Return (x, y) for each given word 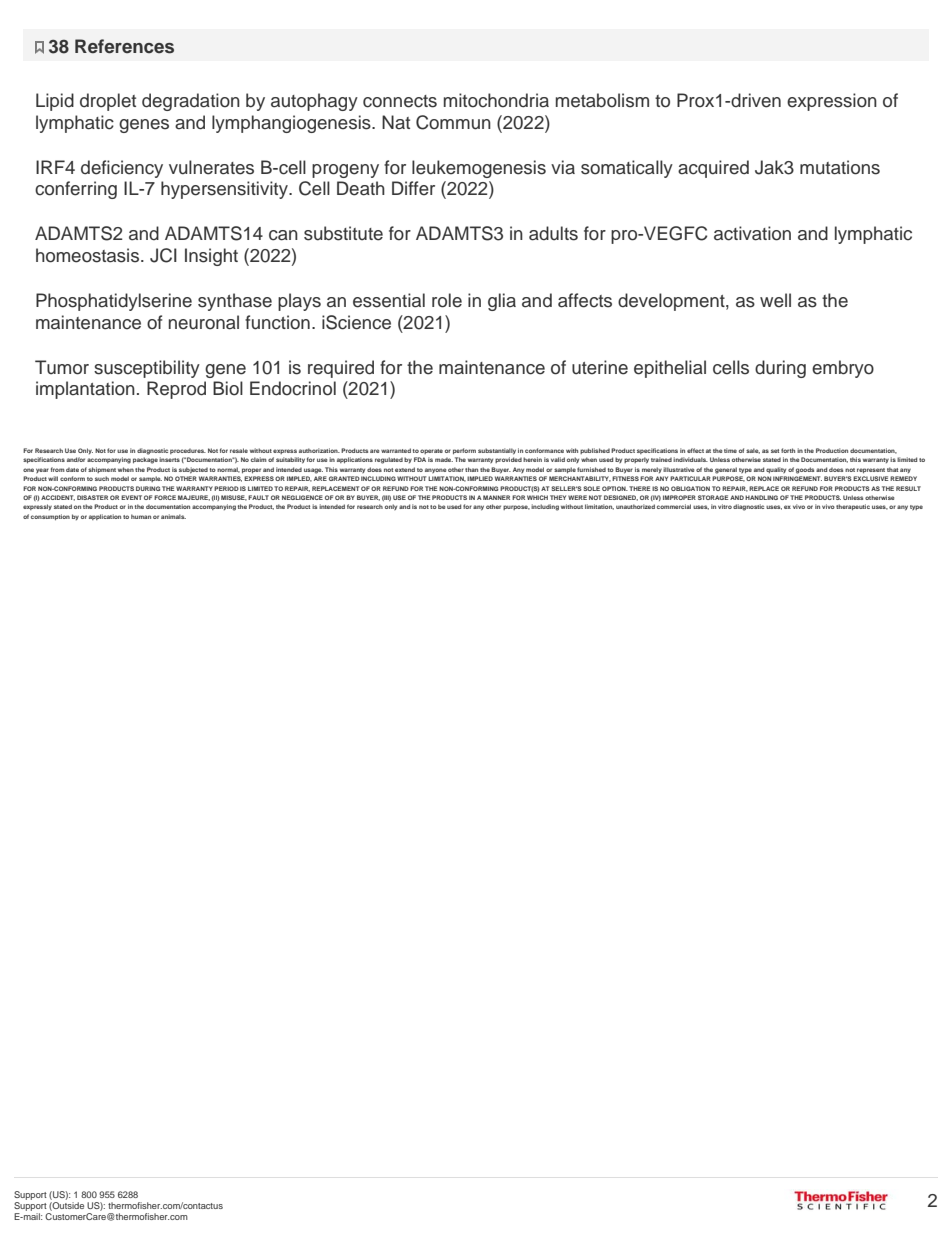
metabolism (602, 100)
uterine (600, 367)
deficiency (122, 169)
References (124, 46)
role (447, 300)
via (563, 167)
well (775, 300)
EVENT (131, 497)
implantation (85, 390)
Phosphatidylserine (114, 302)
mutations (840, 167)
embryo (843, 369)
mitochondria (496, 100)
